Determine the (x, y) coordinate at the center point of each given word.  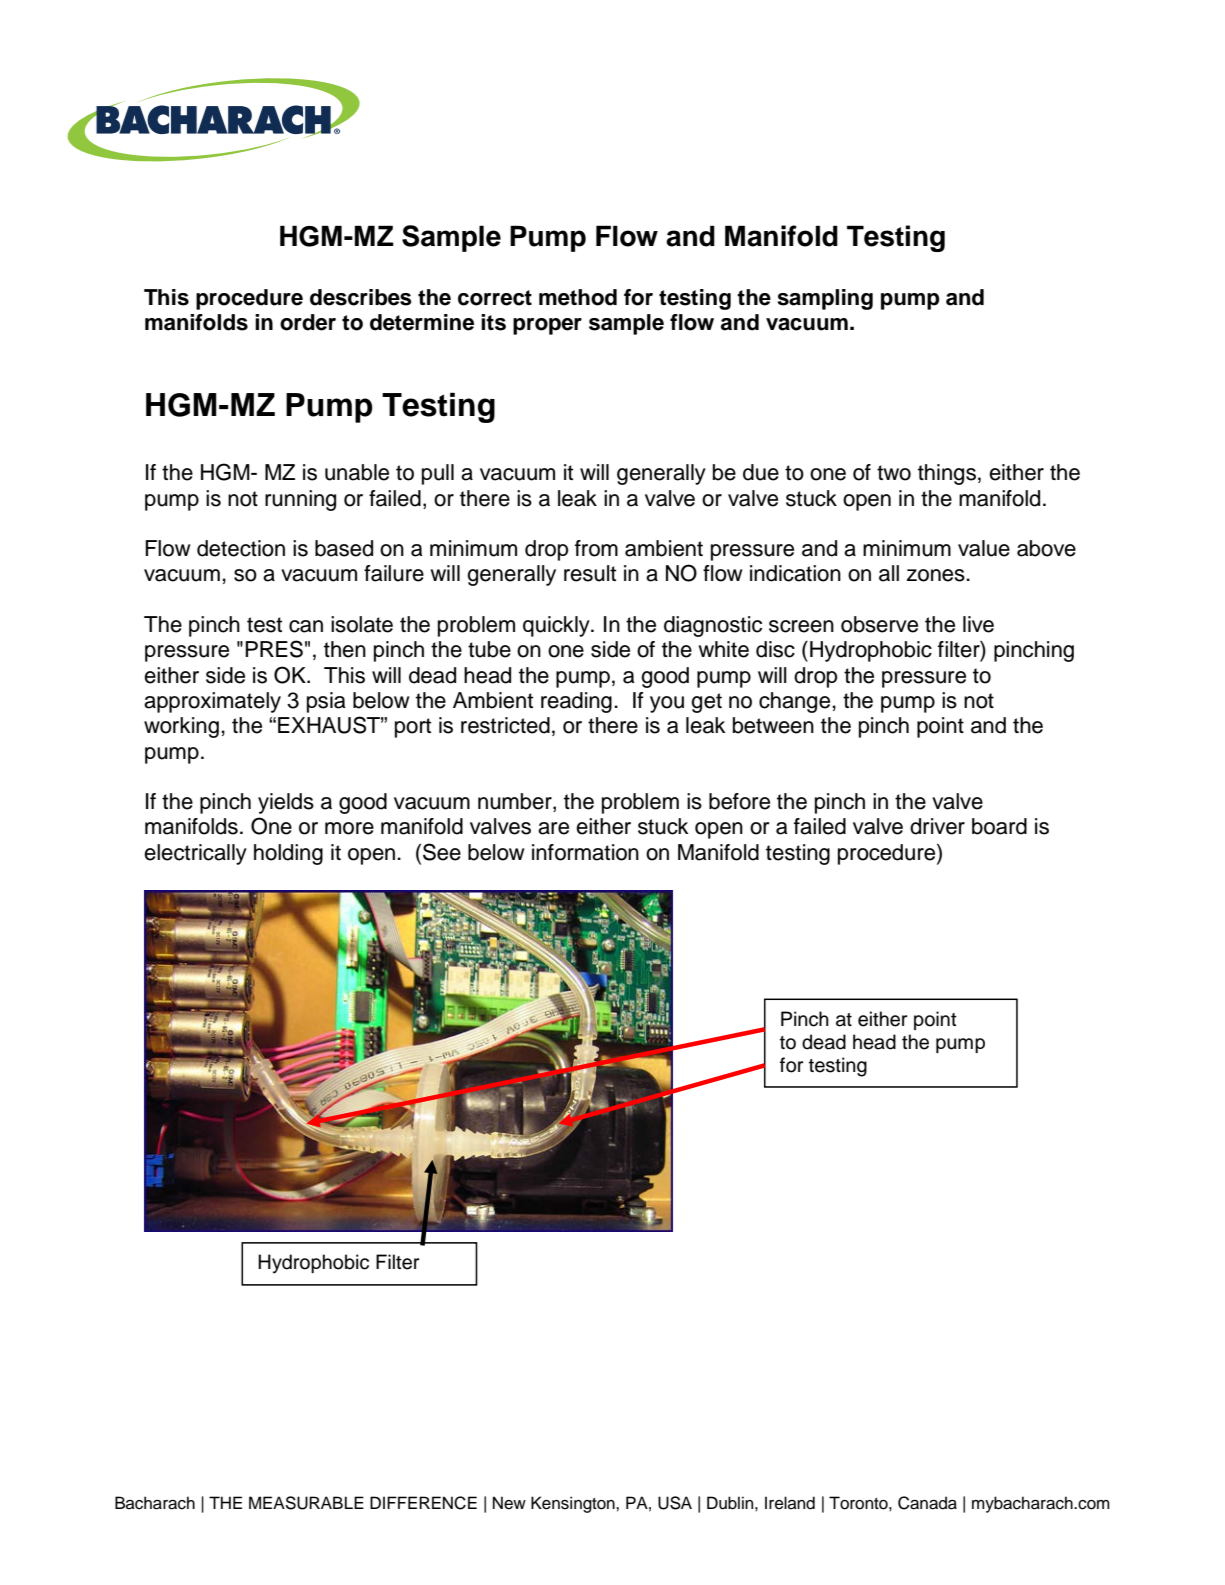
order (308, 322)
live (978, 624)
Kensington (574, 1504)
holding (288, 854)
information (585, 852)
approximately (212, 702)
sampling (825, 299)
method (578, 297)
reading (576, 702)
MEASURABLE (306, 1503)
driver (937, 826)
